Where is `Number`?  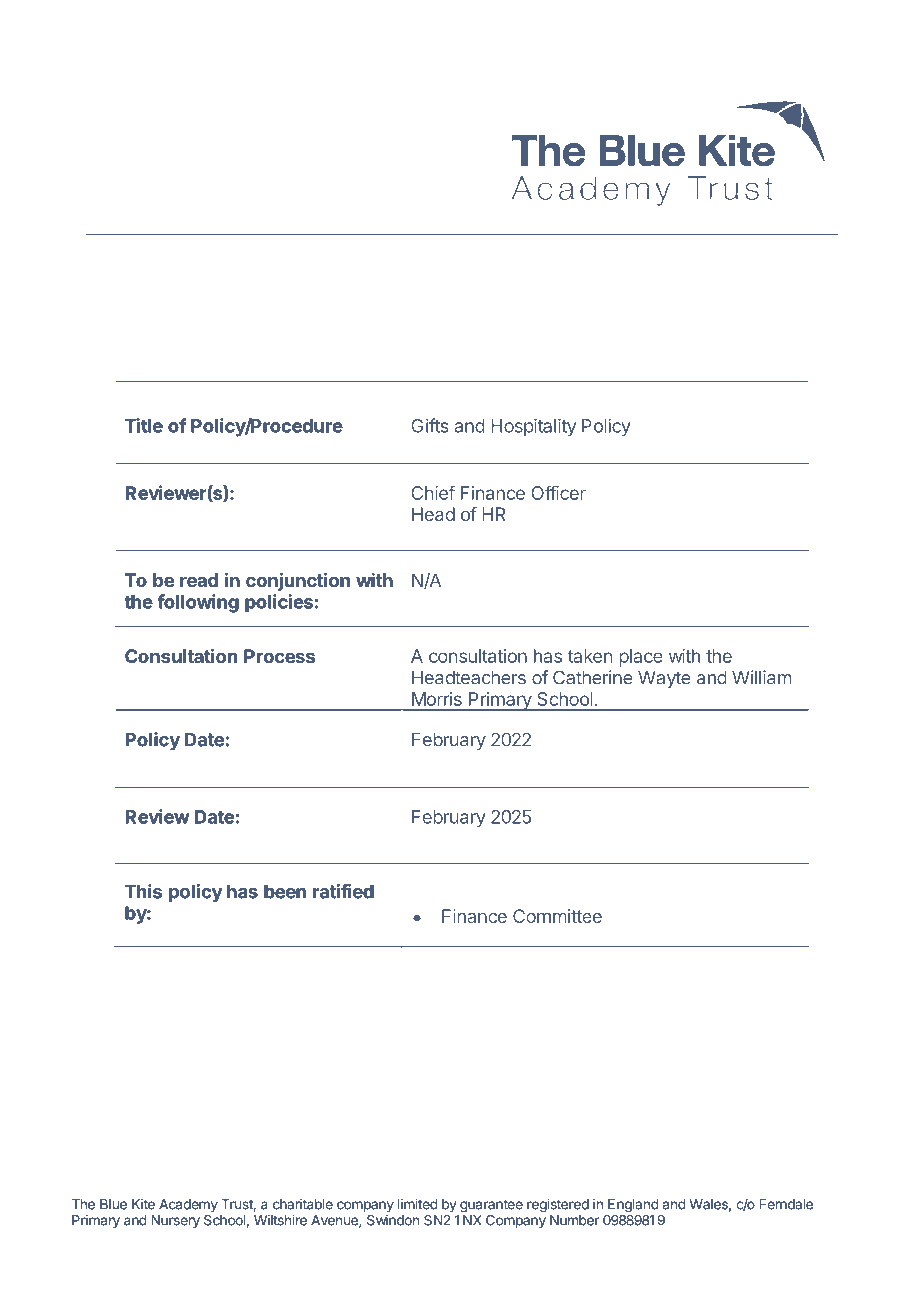 Number is located at coordinates (574, 1220).
